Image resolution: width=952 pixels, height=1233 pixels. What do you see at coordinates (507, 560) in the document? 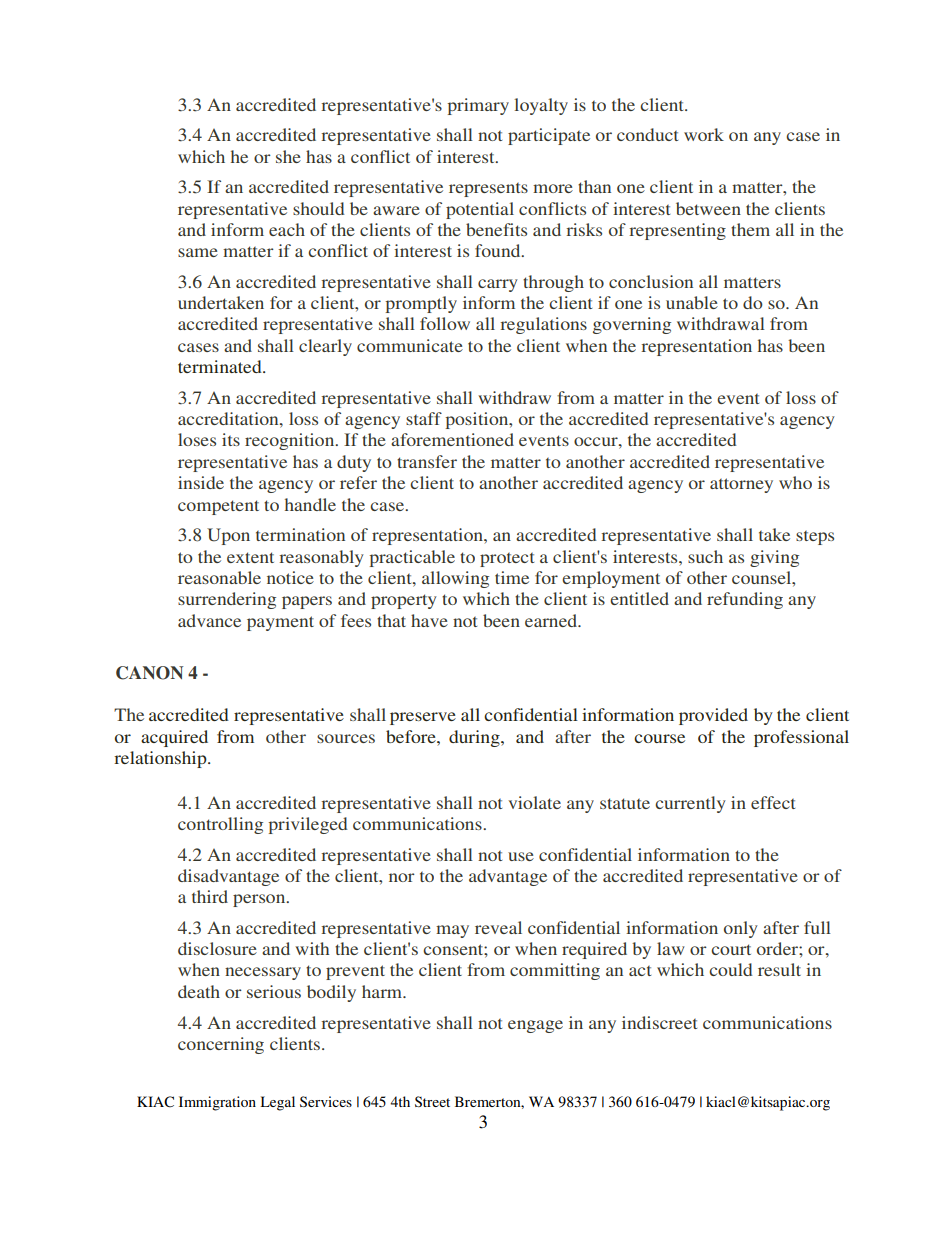
I see `protect` at bounding box center [507, 560].
